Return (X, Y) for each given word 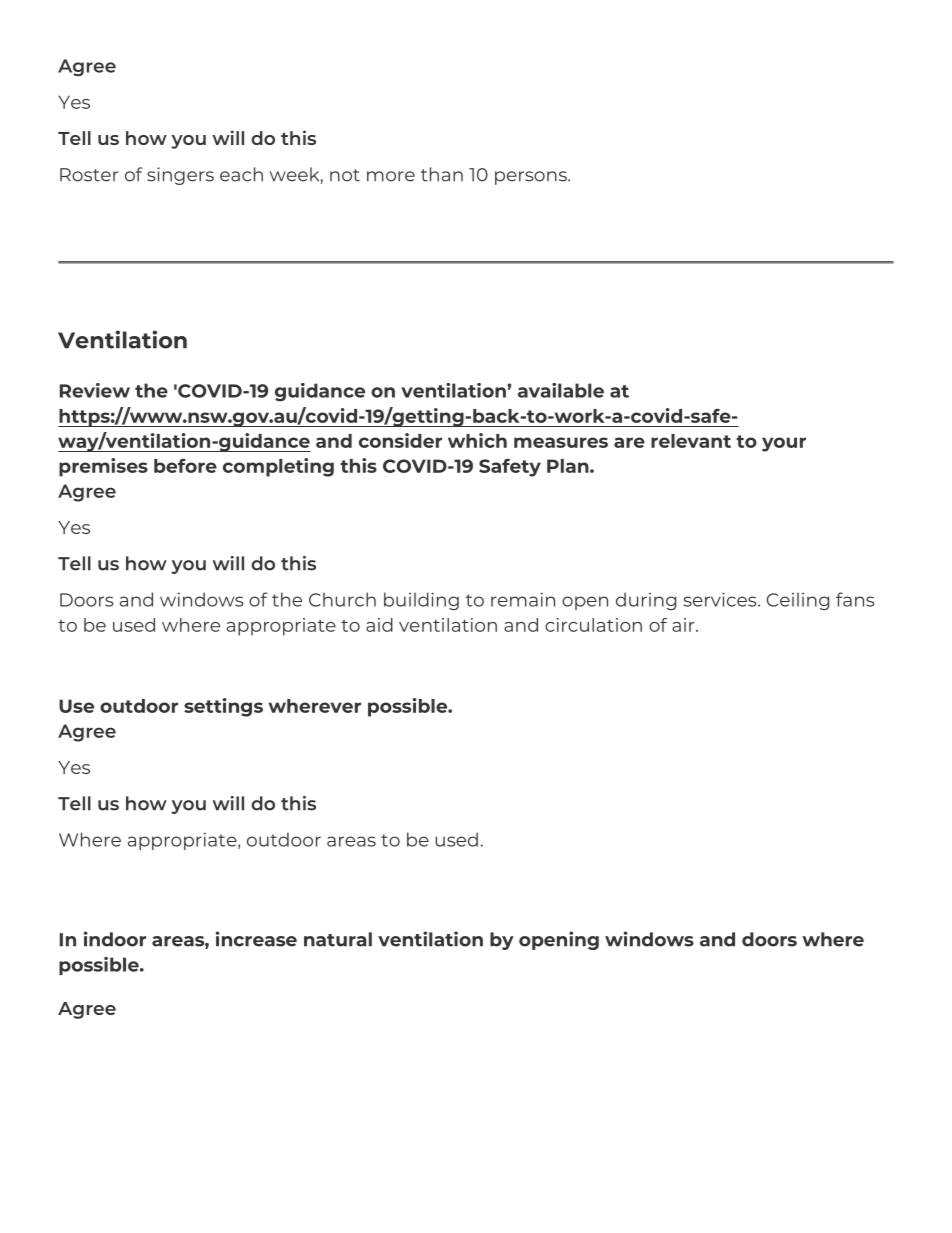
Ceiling (798, 601)
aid (379, 625)
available (561, 390)
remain (523, 599)
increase (256, 939)
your (784, 444)
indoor (115, 939)
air (684, 625)
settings (223, 707)
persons (532, 178)
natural (338, 939)
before (185, 466)
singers (180, 176)
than (442, 174)
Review (95, 390)
